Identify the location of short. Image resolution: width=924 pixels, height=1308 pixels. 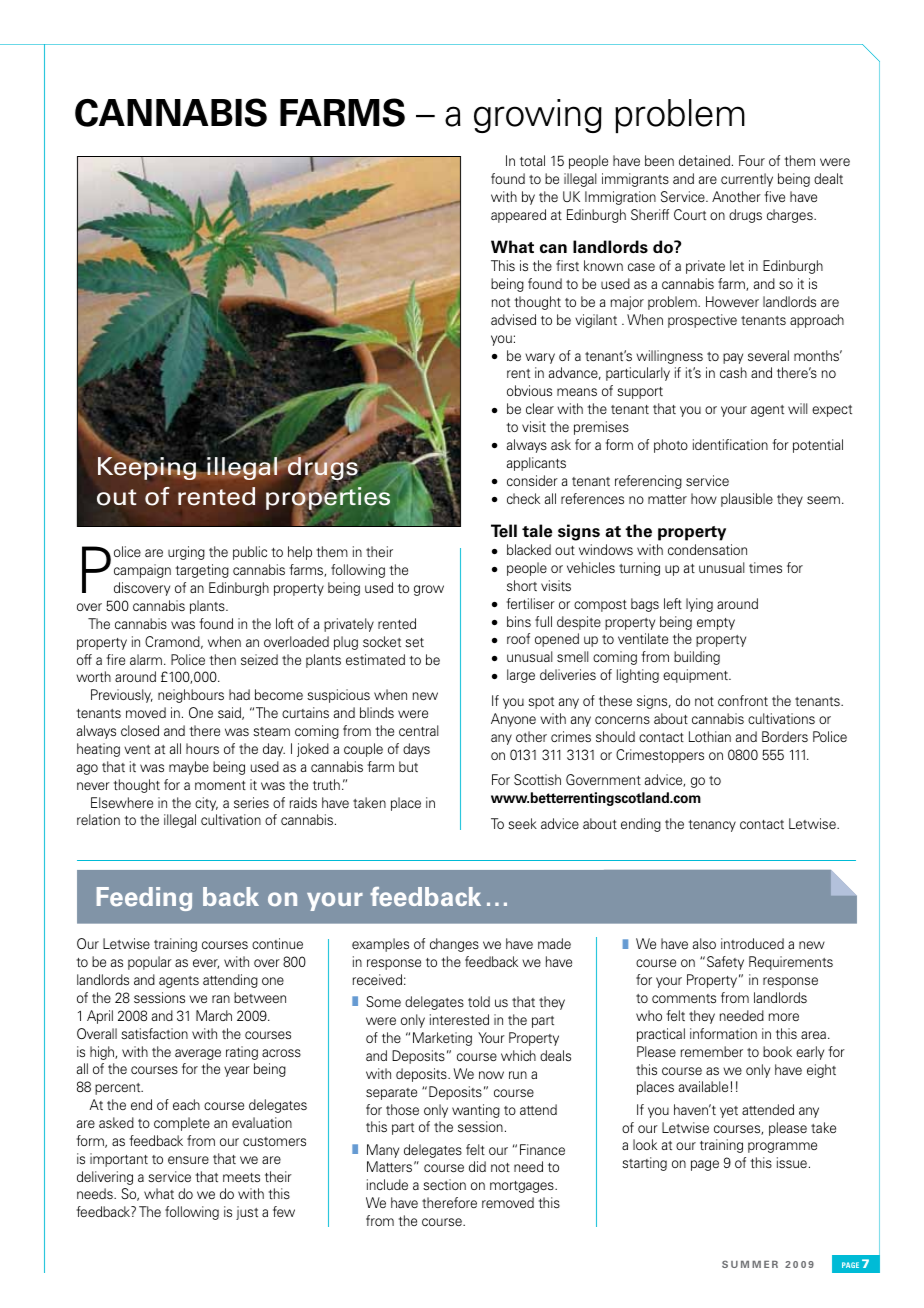
(522, 585).
